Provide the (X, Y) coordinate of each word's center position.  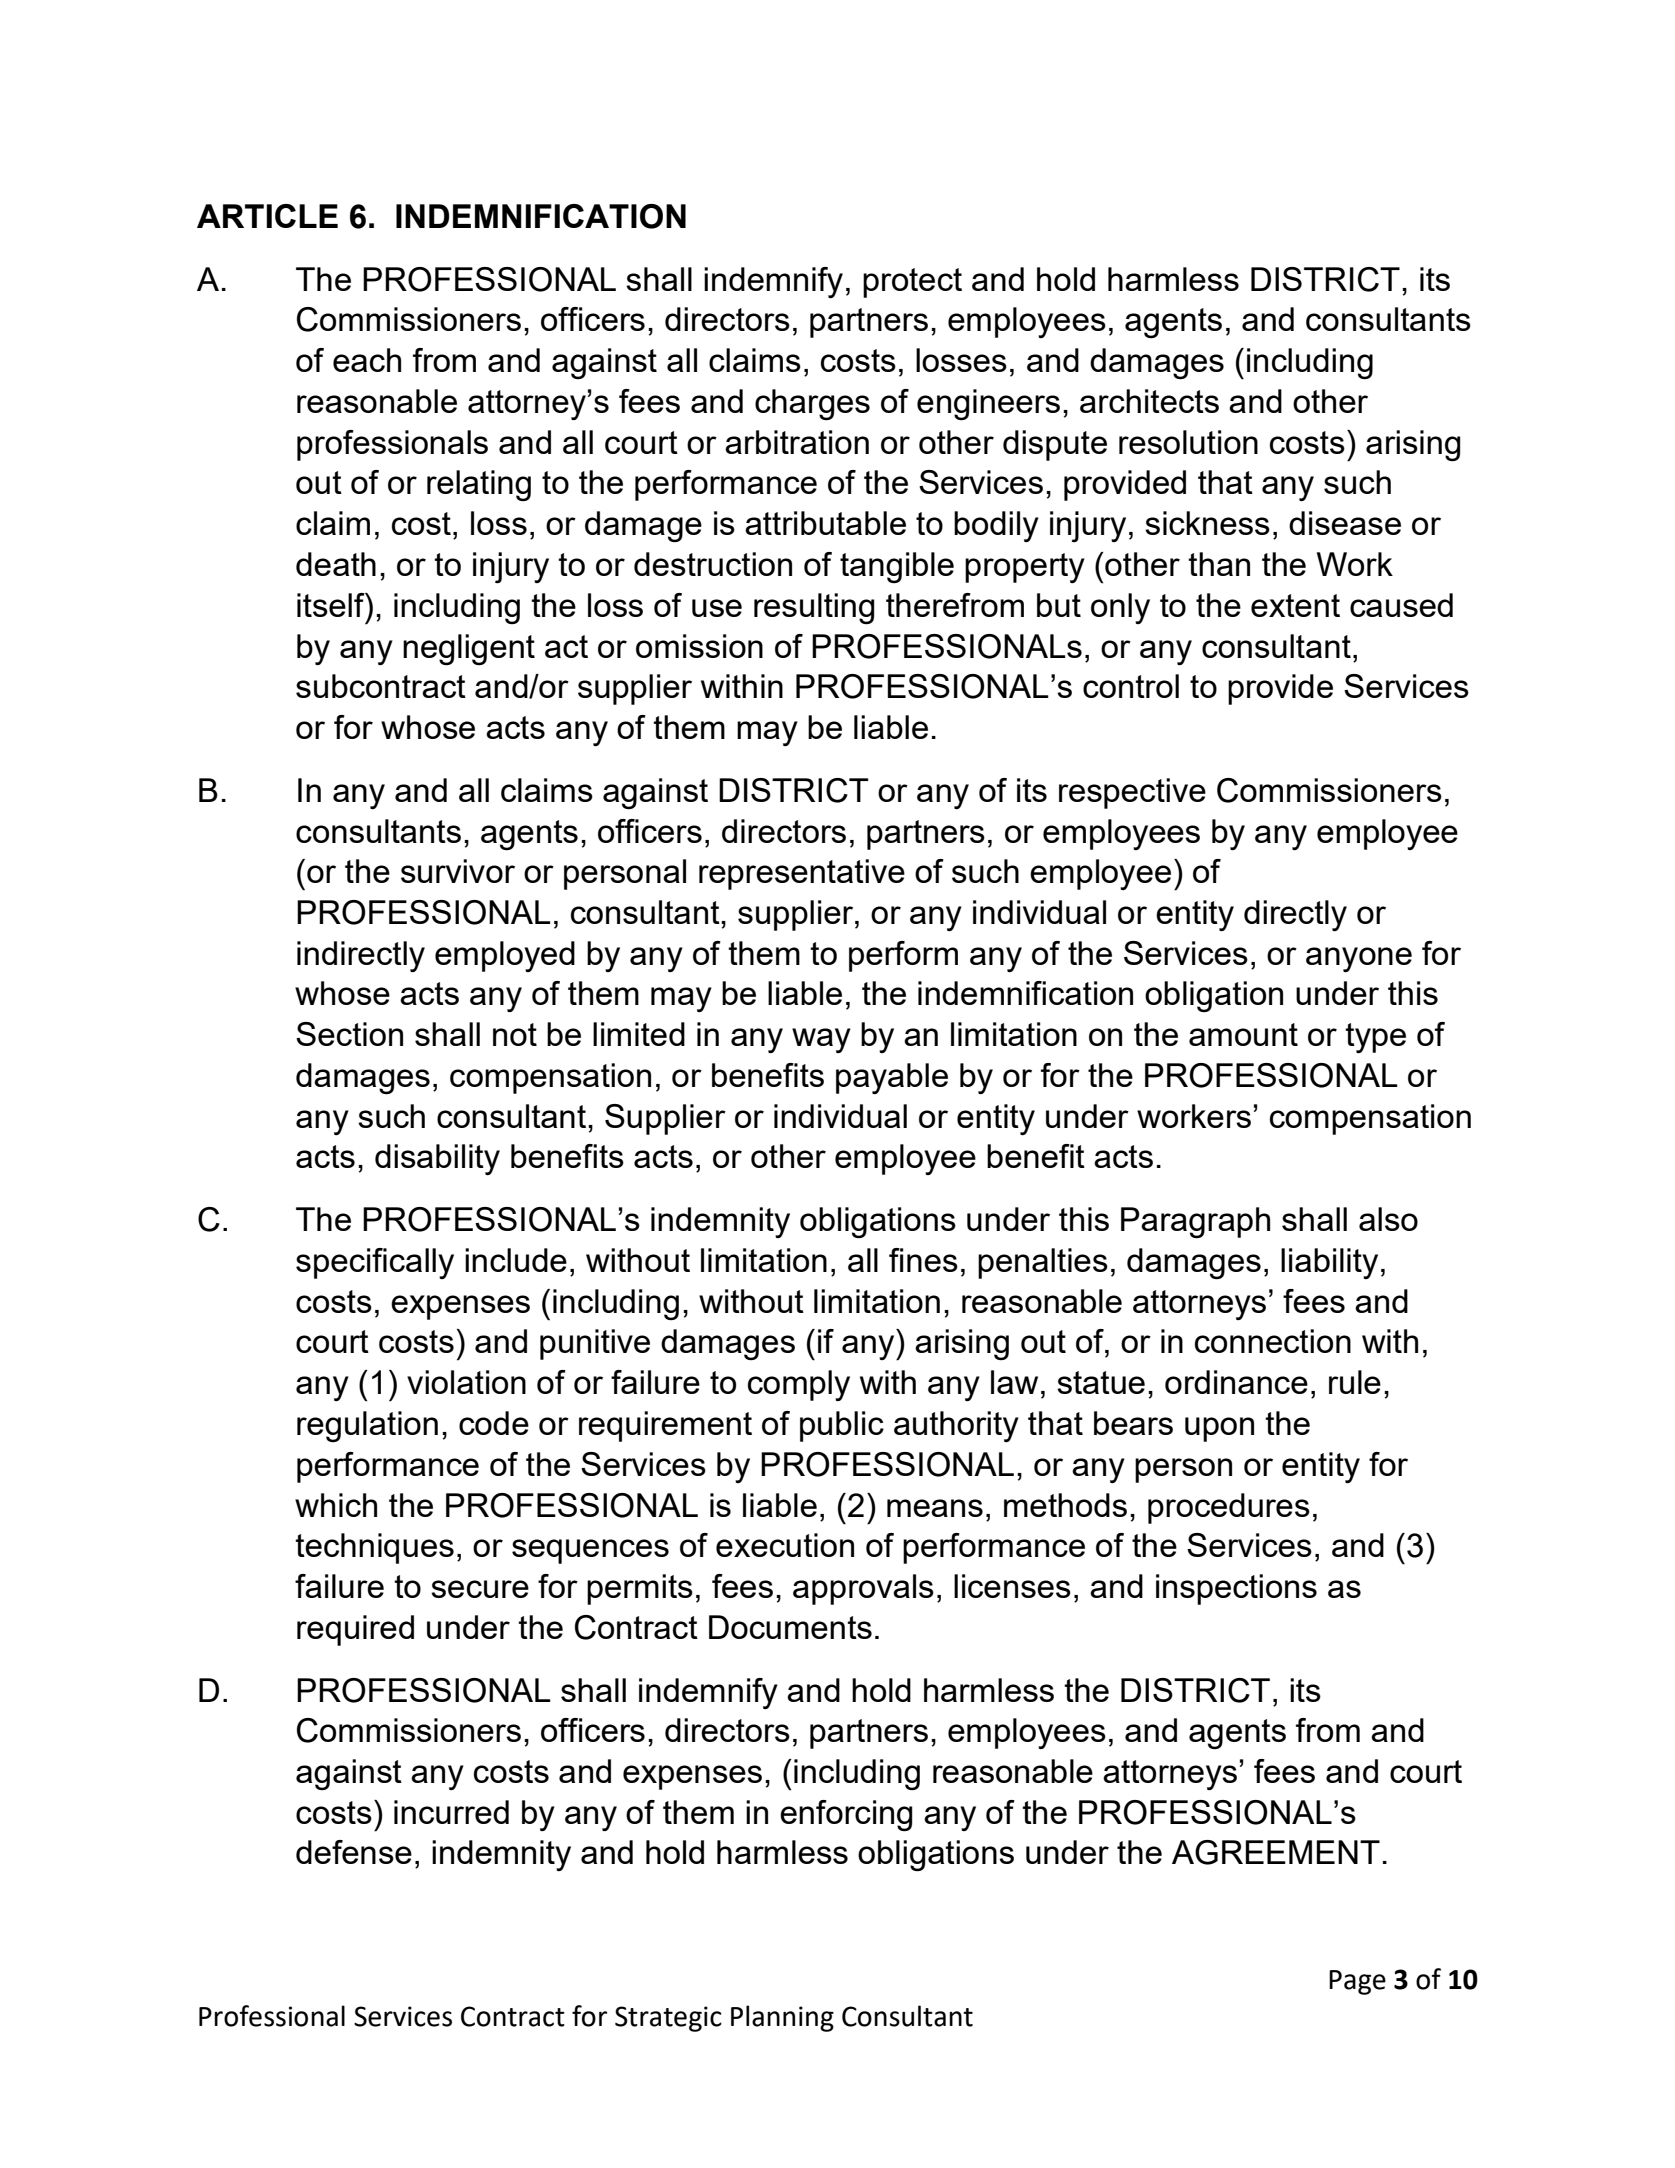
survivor (458, 871)
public (842, 1426)
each (367, 360)
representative (802, 874)
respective (1132, 793)
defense (354, 1852)
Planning (782, 2018)
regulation (367, 1426)
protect (912, 283)
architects (1149, 401)
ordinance (1236, 1382)
